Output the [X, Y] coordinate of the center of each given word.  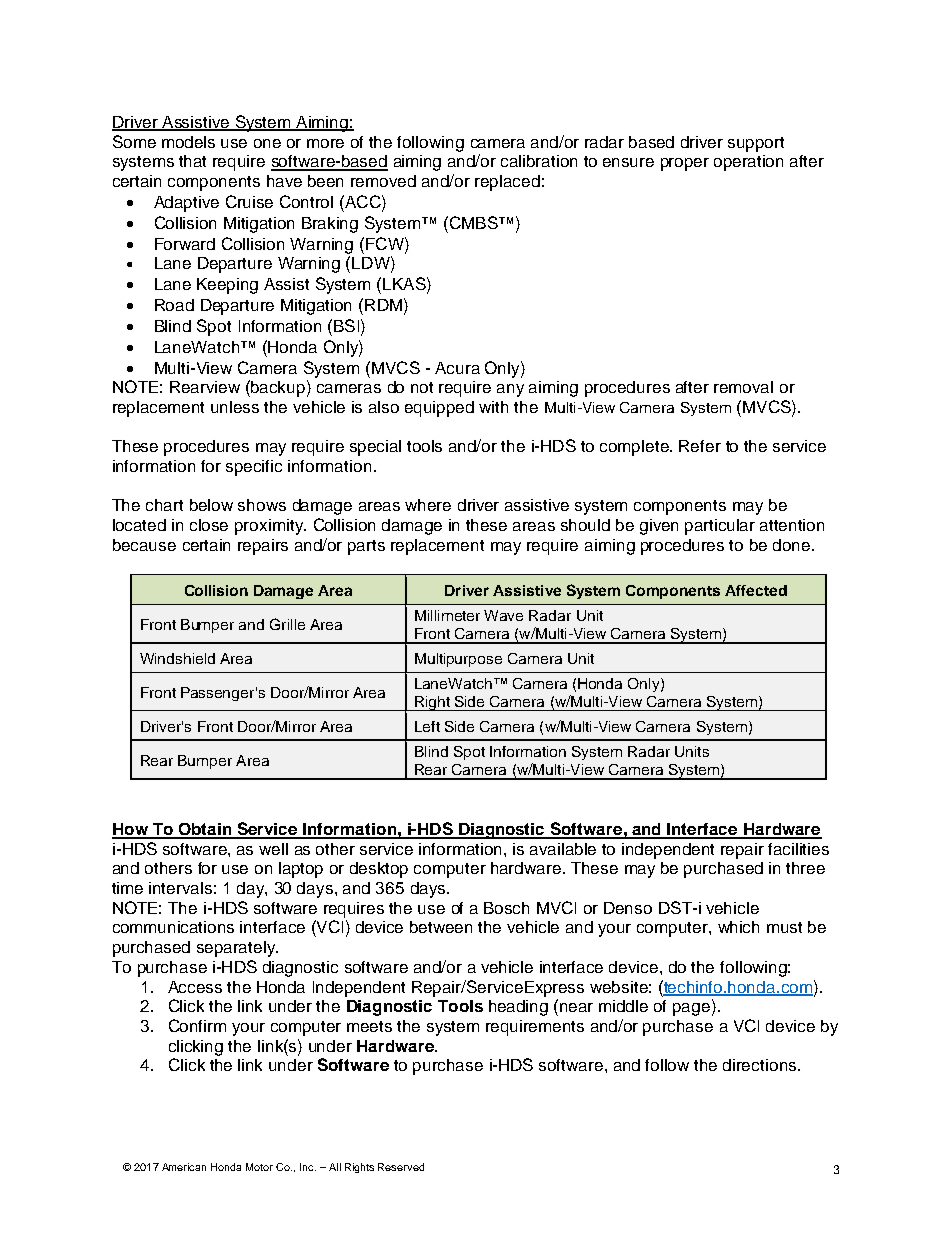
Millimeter [447, 615]
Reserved [401, 1167]
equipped [439, 409]
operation [748, 163]
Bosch [506, 908]
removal [743, 387]
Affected [756, 590]
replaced [507, 183]
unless [235, 407]
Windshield [177, 658]
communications [173, 927]
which [738, 927]
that [192, 161]
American [184, 1167]
